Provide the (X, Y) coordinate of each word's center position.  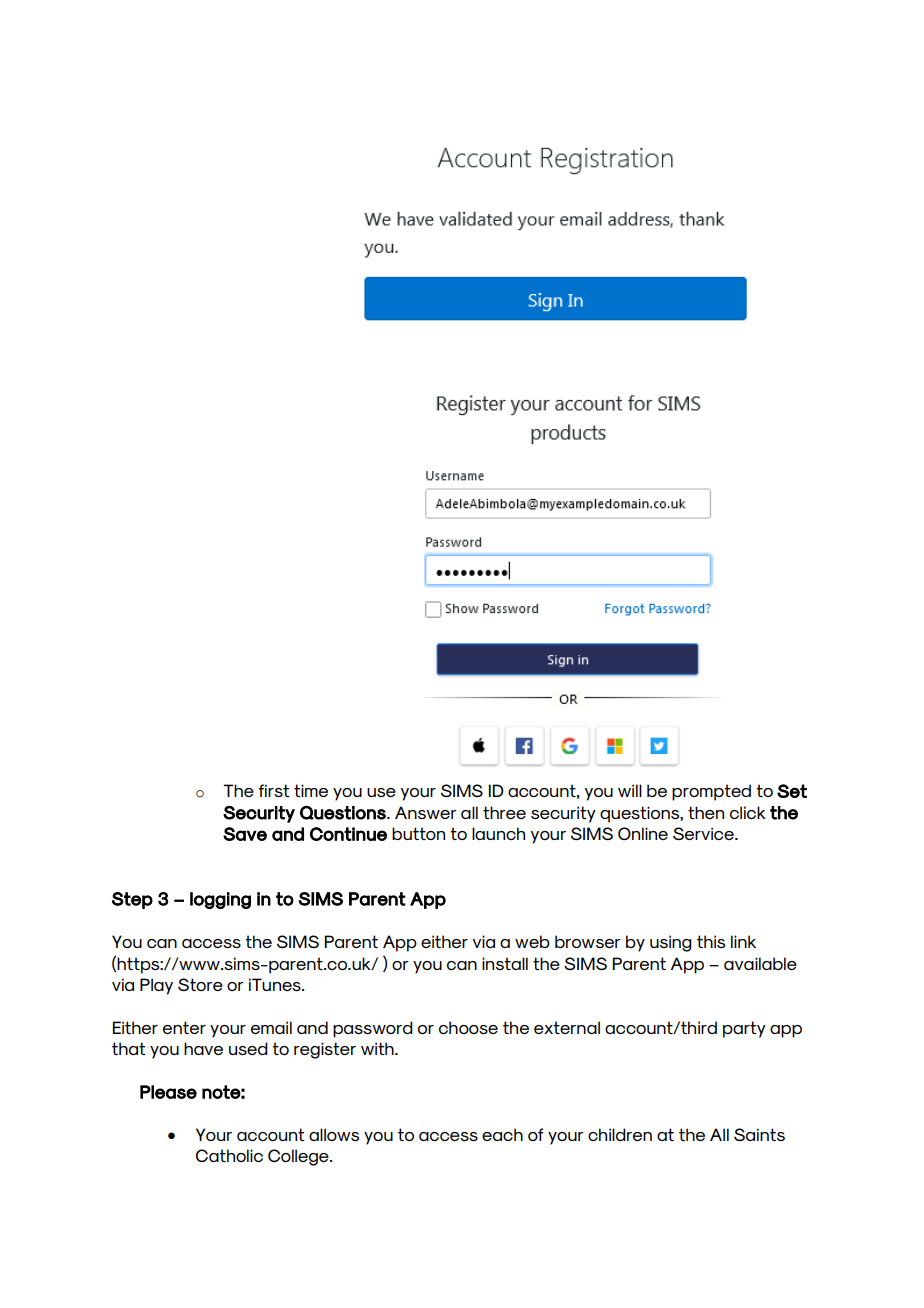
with (378, 1048)
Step (132, 900)
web (532, 941)
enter (184, 1027)
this (711, 941)
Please (168, 1092)
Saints (759, 1134)
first (274, 790)
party (744, 1029)
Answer (426, 812)
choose (468, 1027)
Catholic (229, 1155)
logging (220, 900)
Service (704, 833)
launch (498, 833)
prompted (711, 792)
